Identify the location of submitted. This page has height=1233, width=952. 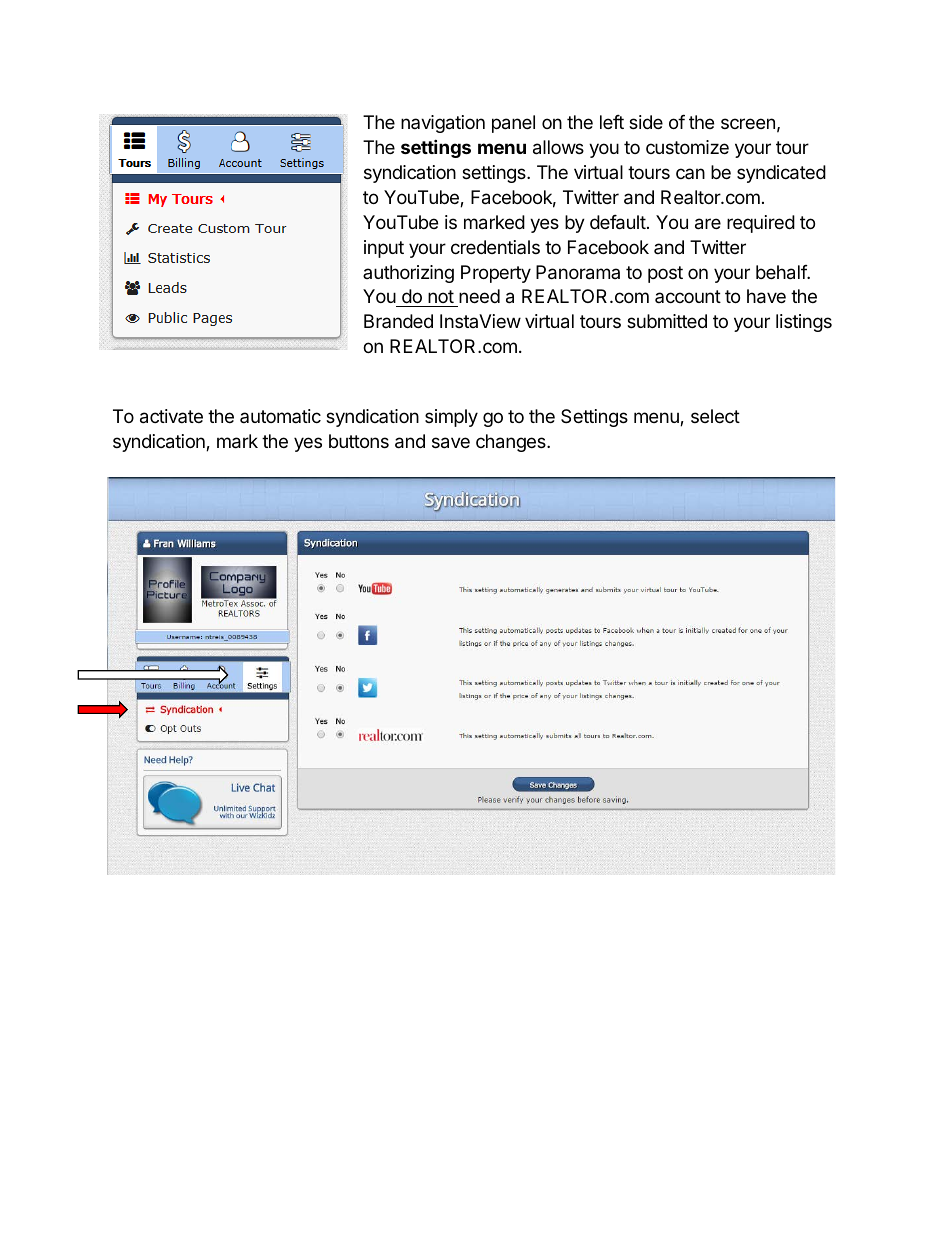
(667, 321).
